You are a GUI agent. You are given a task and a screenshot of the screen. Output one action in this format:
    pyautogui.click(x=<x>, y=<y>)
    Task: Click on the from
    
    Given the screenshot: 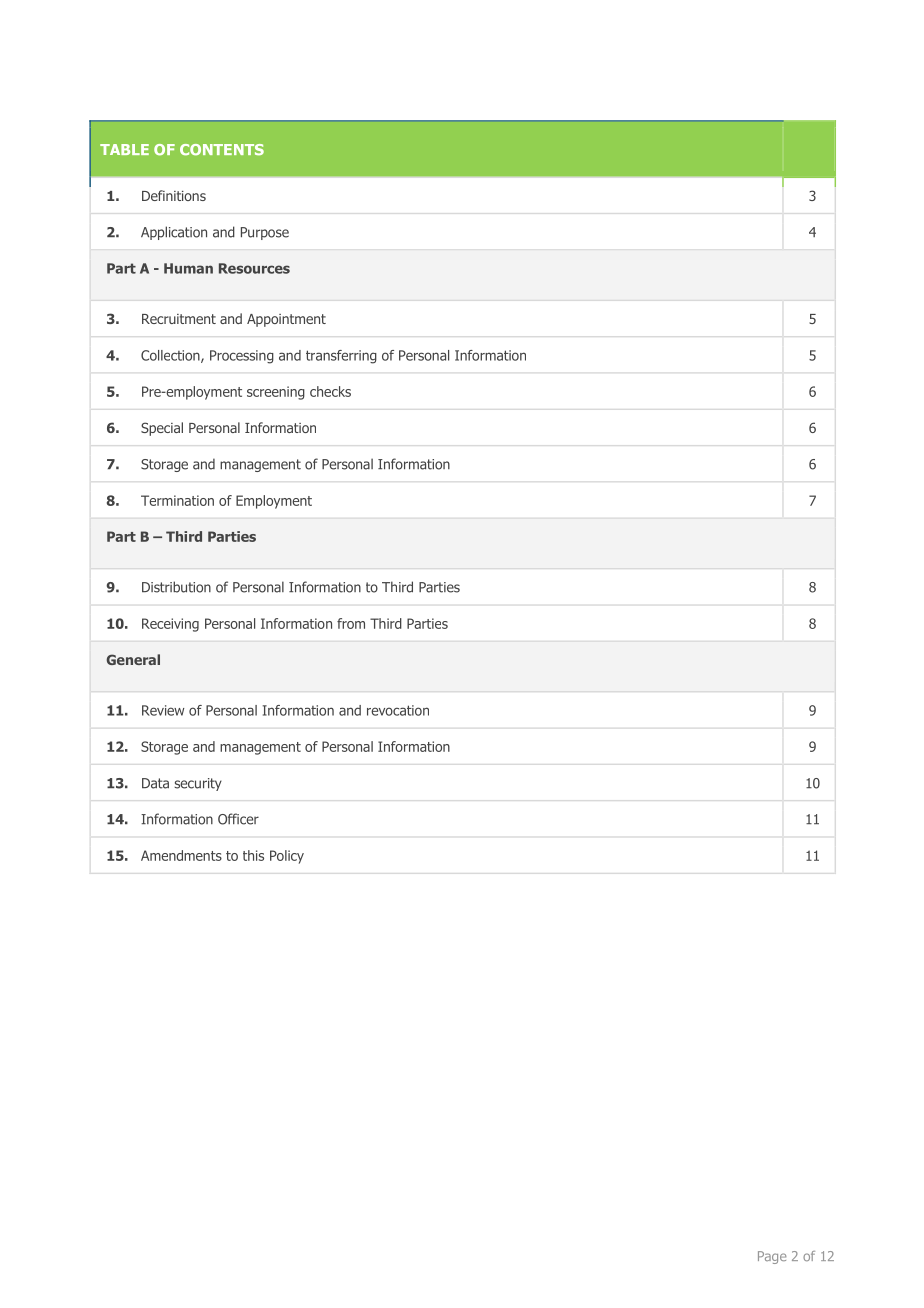 What is the action you would take?
    pyautogui.click(x=351, y=623)
